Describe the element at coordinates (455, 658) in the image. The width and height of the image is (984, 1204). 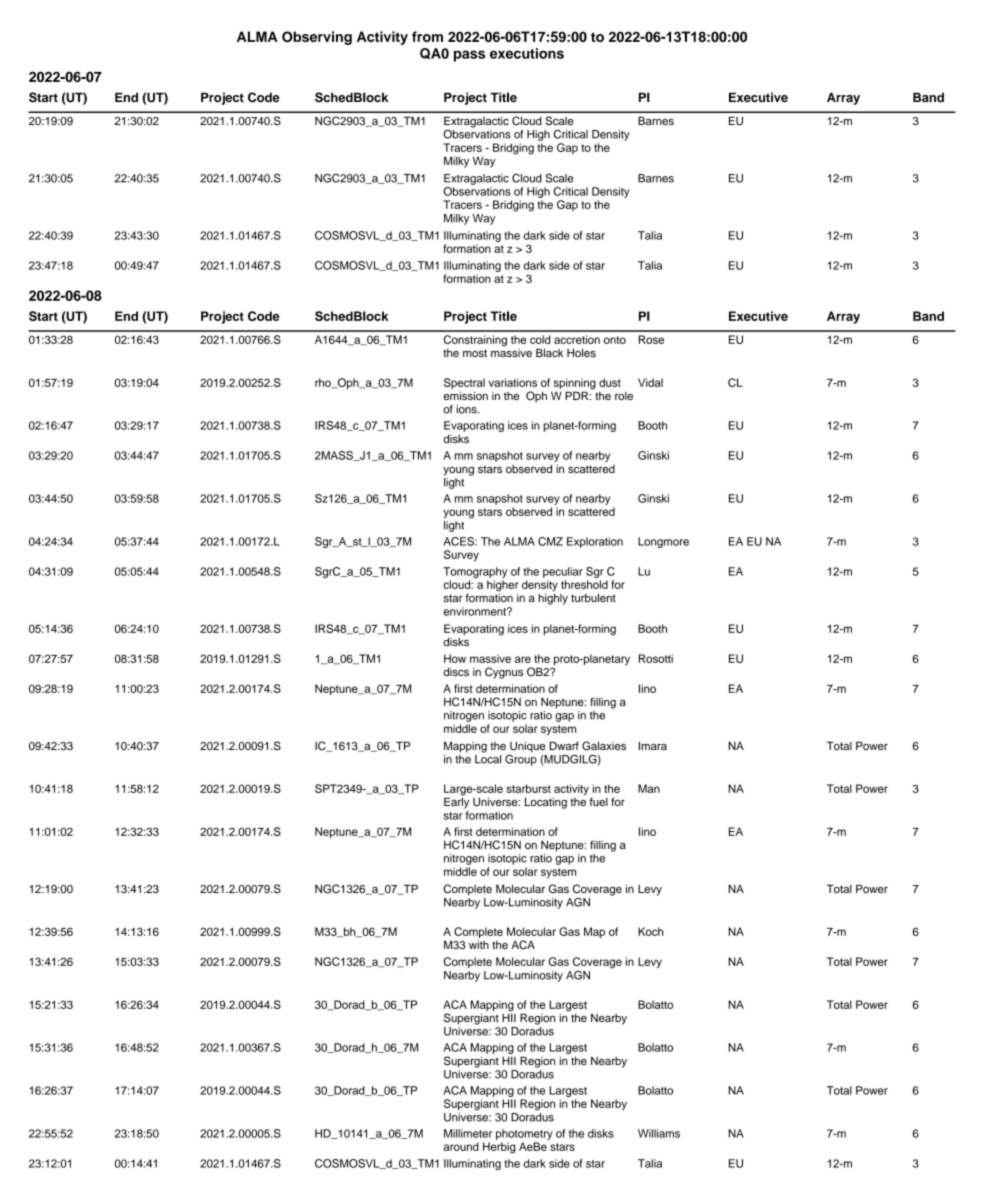
I see `How` at that location.
